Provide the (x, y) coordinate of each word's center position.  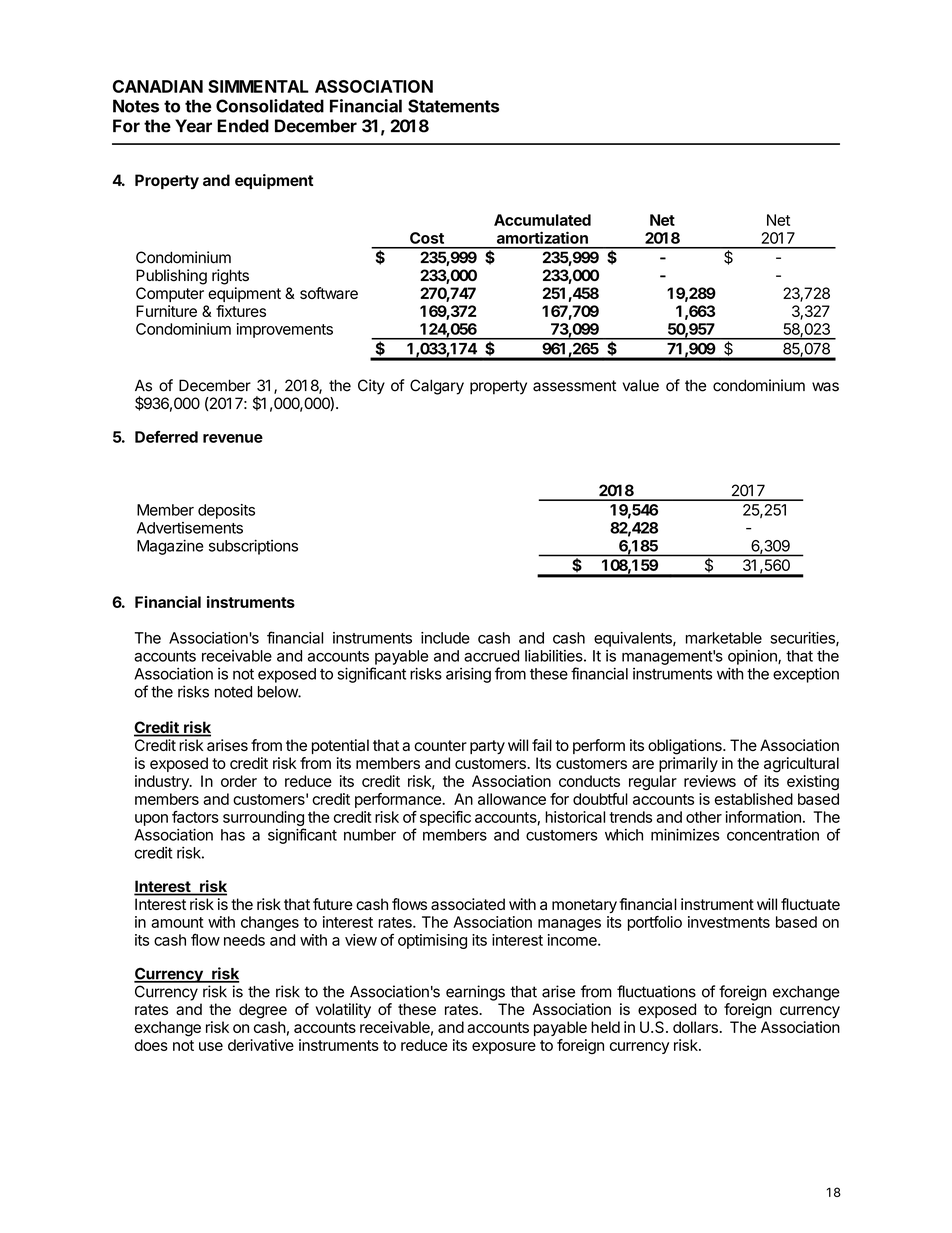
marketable (724, 638)
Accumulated (542, 220)
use (211, 1046)
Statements (453, 106)
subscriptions (253, 547)
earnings (475, 993)
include (445, 638)
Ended (243, 126)
